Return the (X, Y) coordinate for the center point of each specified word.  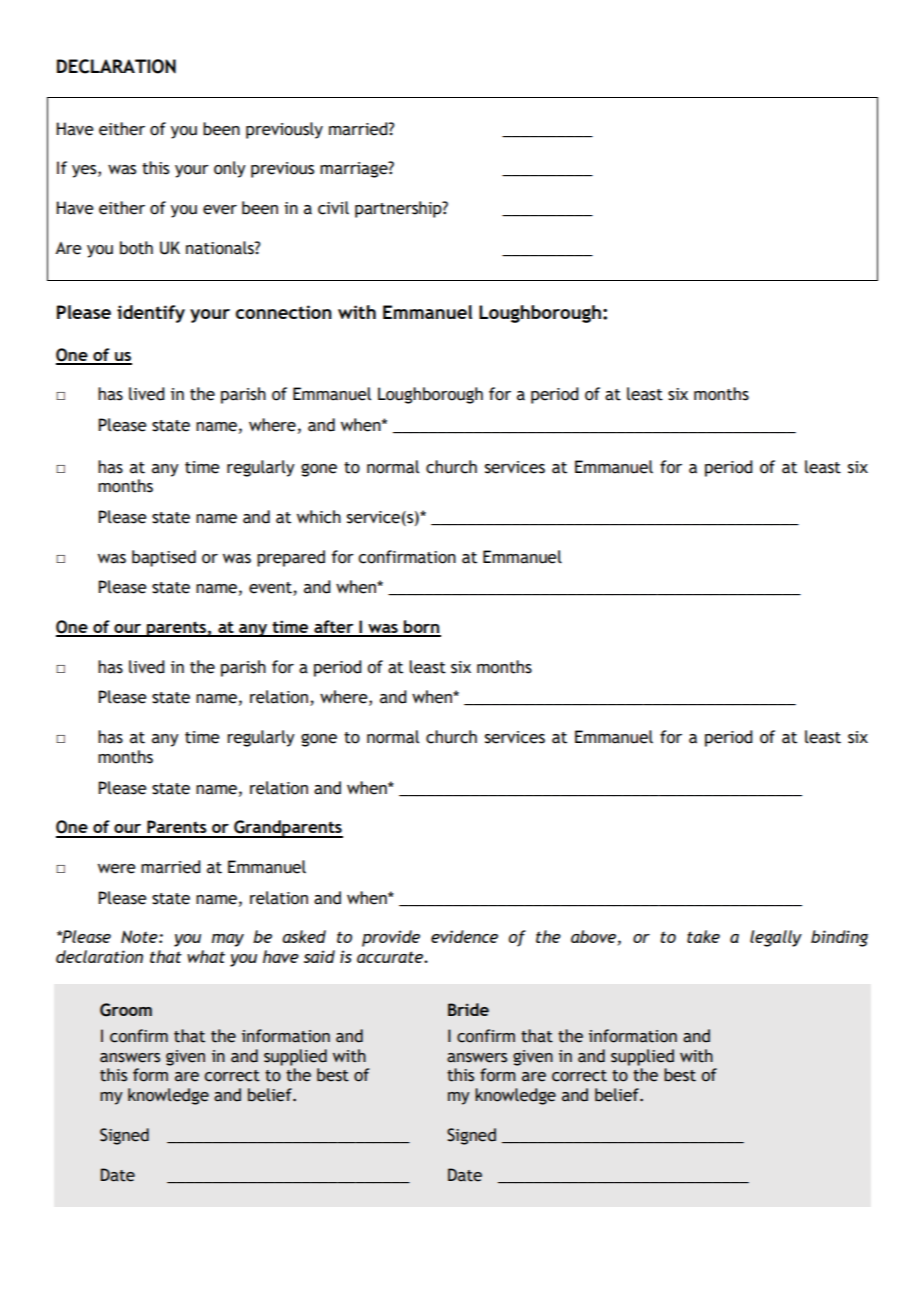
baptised (164, 558)
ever (220, 210)
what (206, 956)
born (421, 628)
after (334, 628)
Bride (468, 1009)
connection (284, 312)
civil (333, 208)
